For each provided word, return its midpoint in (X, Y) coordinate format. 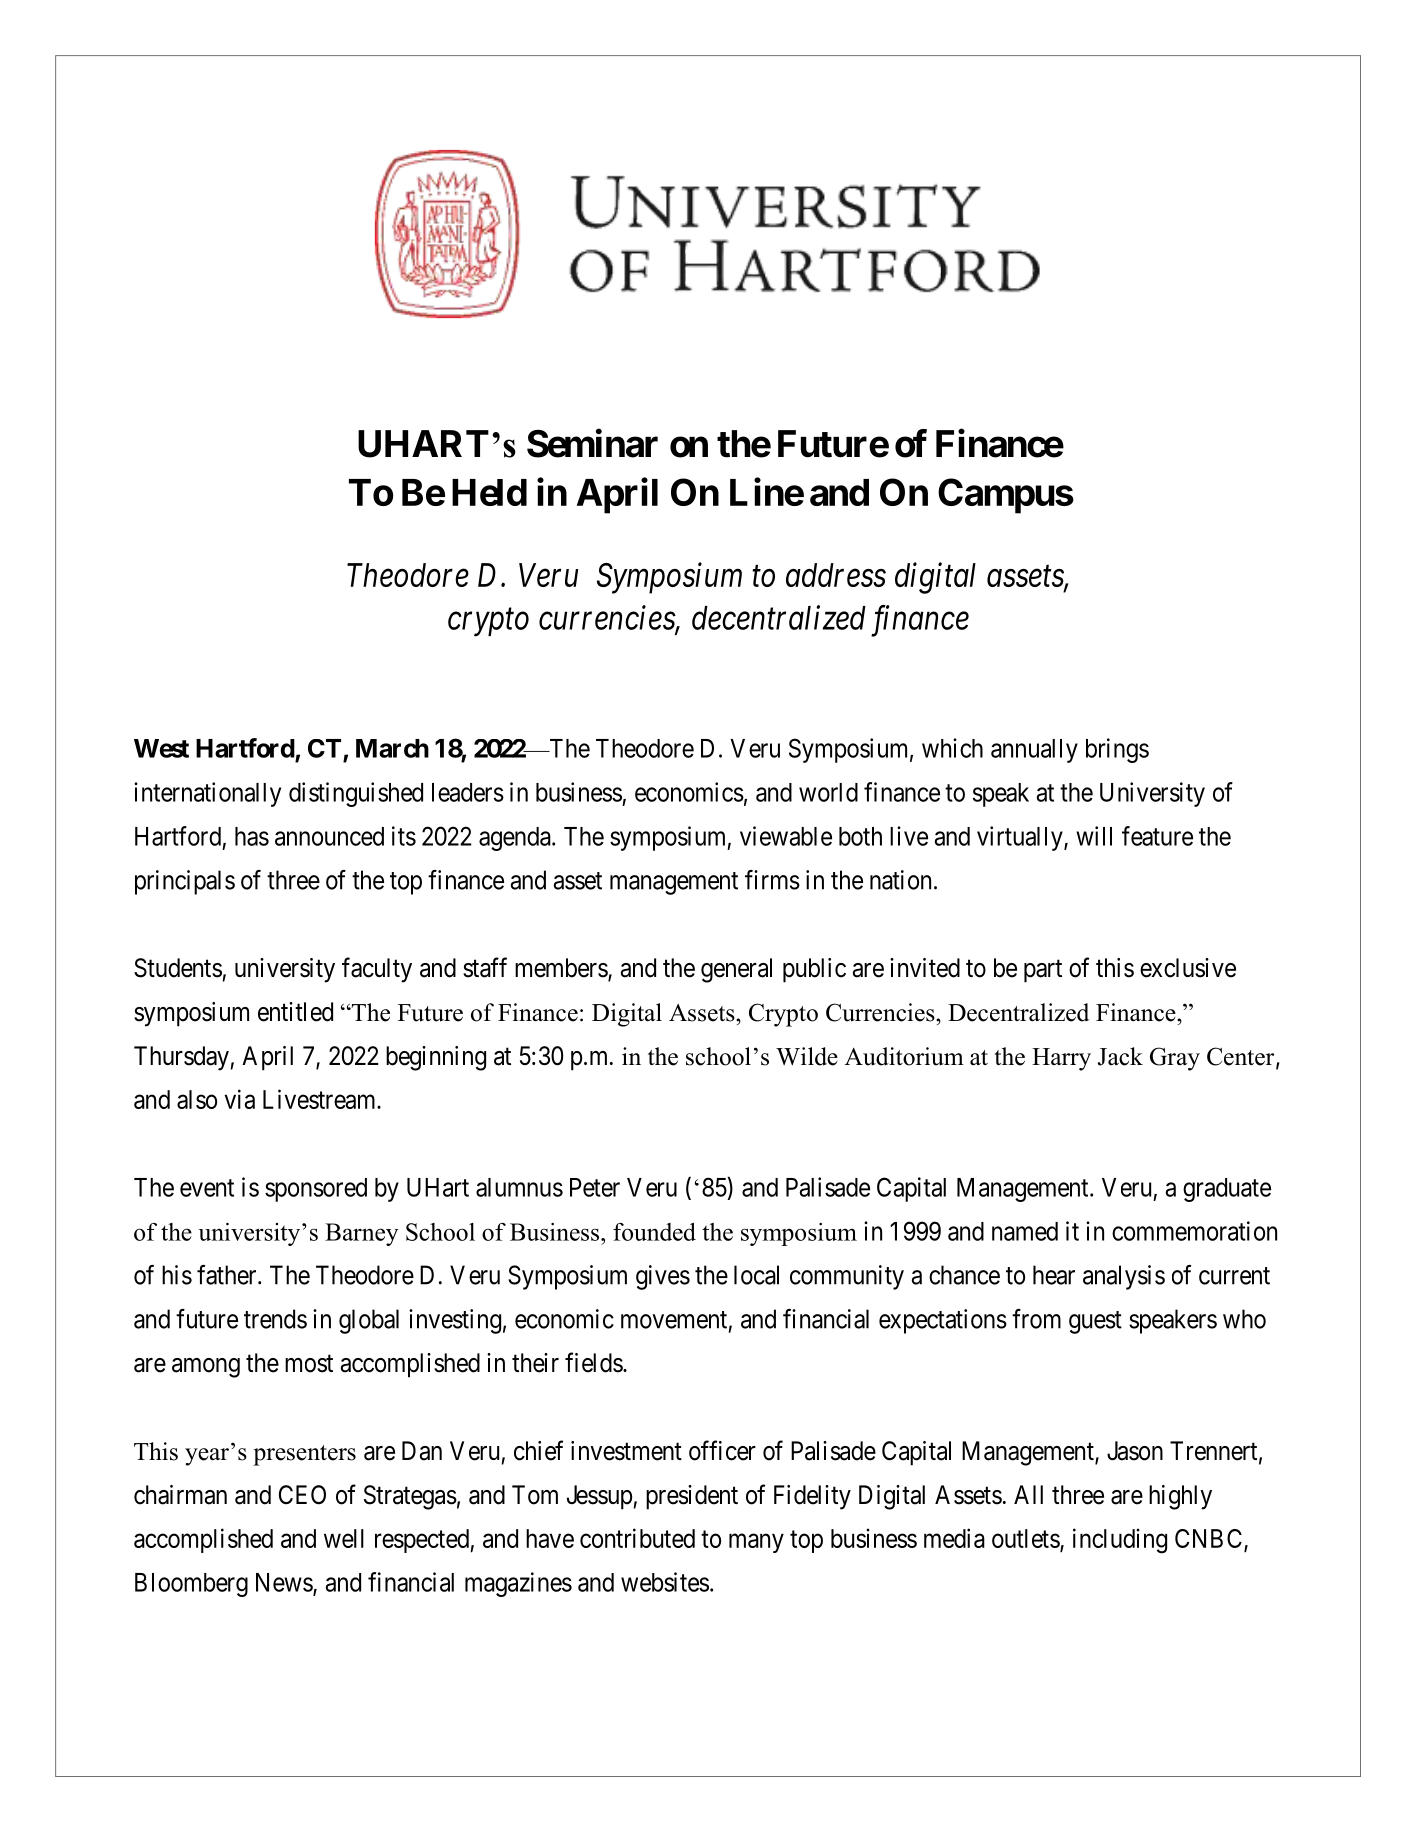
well (344, 1538)
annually (1034, 751)
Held (489, 492)
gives (663, 1277)
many (756, 1543)
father (228, 1275)
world (828, 792)
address (836, 575)
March (392, 748)
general (736, 970)
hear (1054, 1275)
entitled (295, 1012)
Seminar (592, 443)
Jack (1120, 1056)
